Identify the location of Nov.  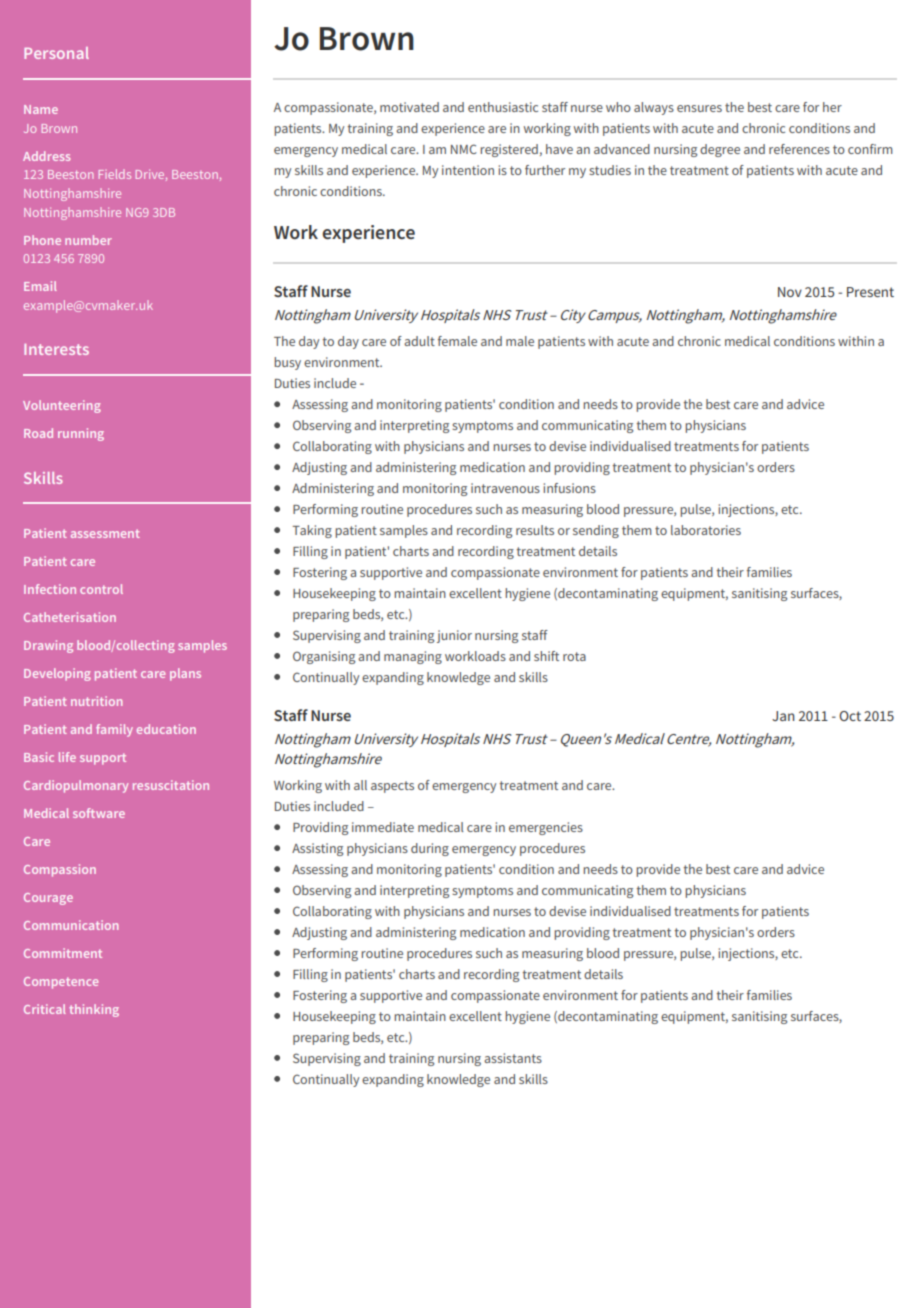
(790, 292).
